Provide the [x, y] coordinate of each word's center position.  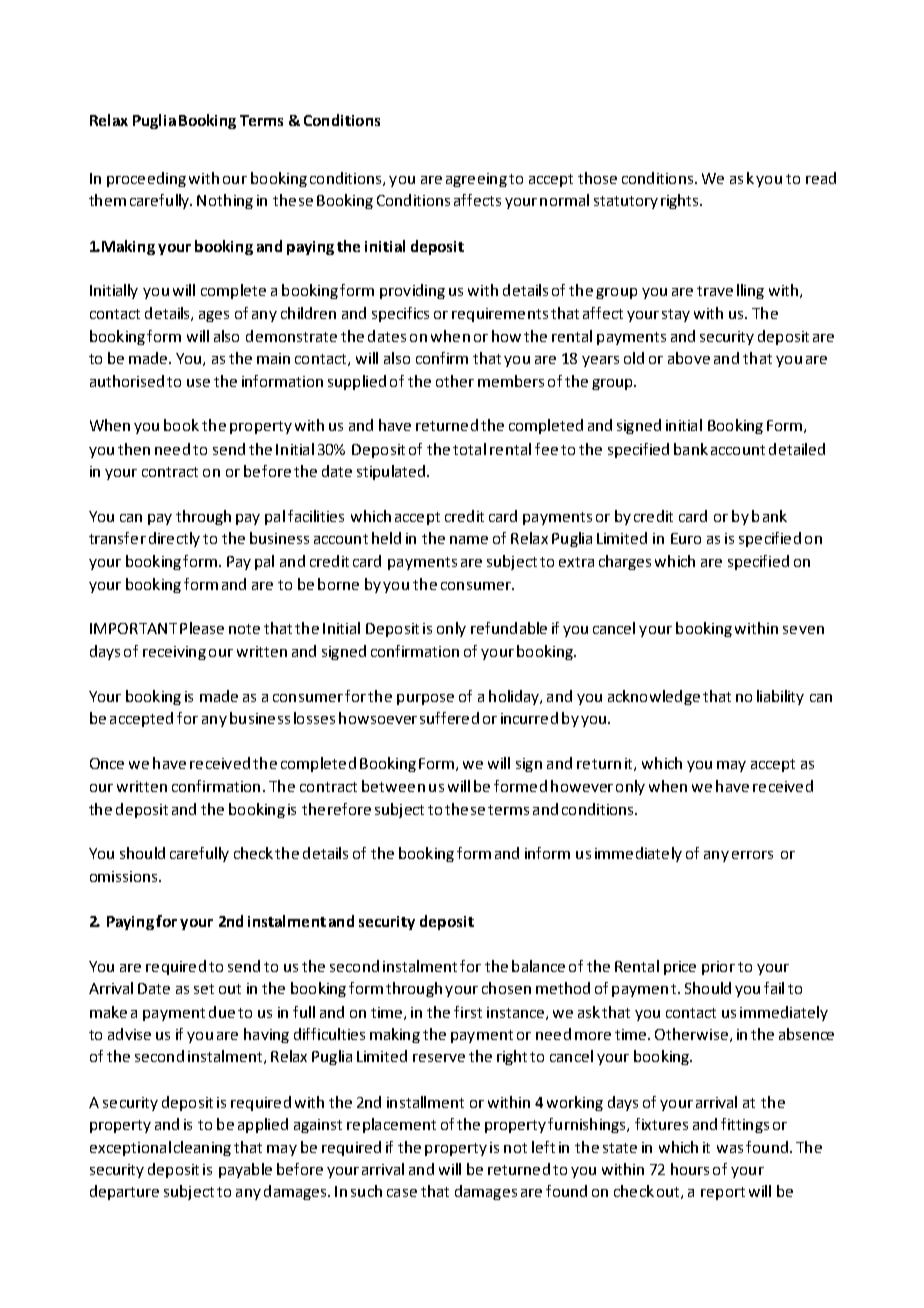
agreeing [476, 180]
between [393, 786]
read [821, 178]
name [469, 540]
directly [174, 539]
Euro [686, 538]
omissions [125, 876]
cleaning [202, 1148]
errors [752, 855]
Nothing [225, 201]
